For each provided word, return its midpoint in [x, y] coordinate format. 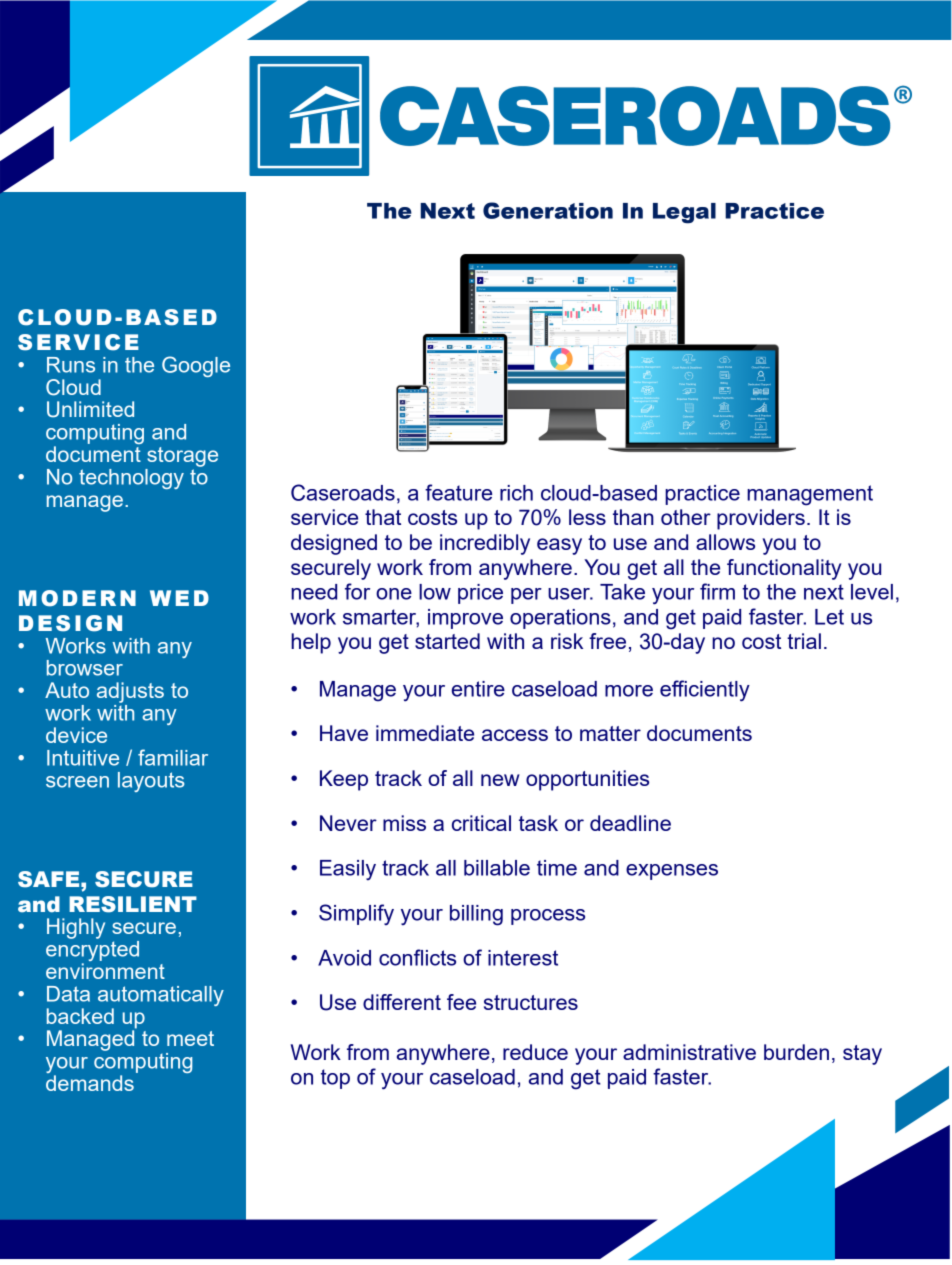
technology [131, 479]
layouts [151, 782]
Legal [684, 213]
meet [190, 1038]
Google [196, 366]
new [500, 780]
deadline [630, 823]
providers [761, 519]
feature [458, 492]
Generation [548, 210]
